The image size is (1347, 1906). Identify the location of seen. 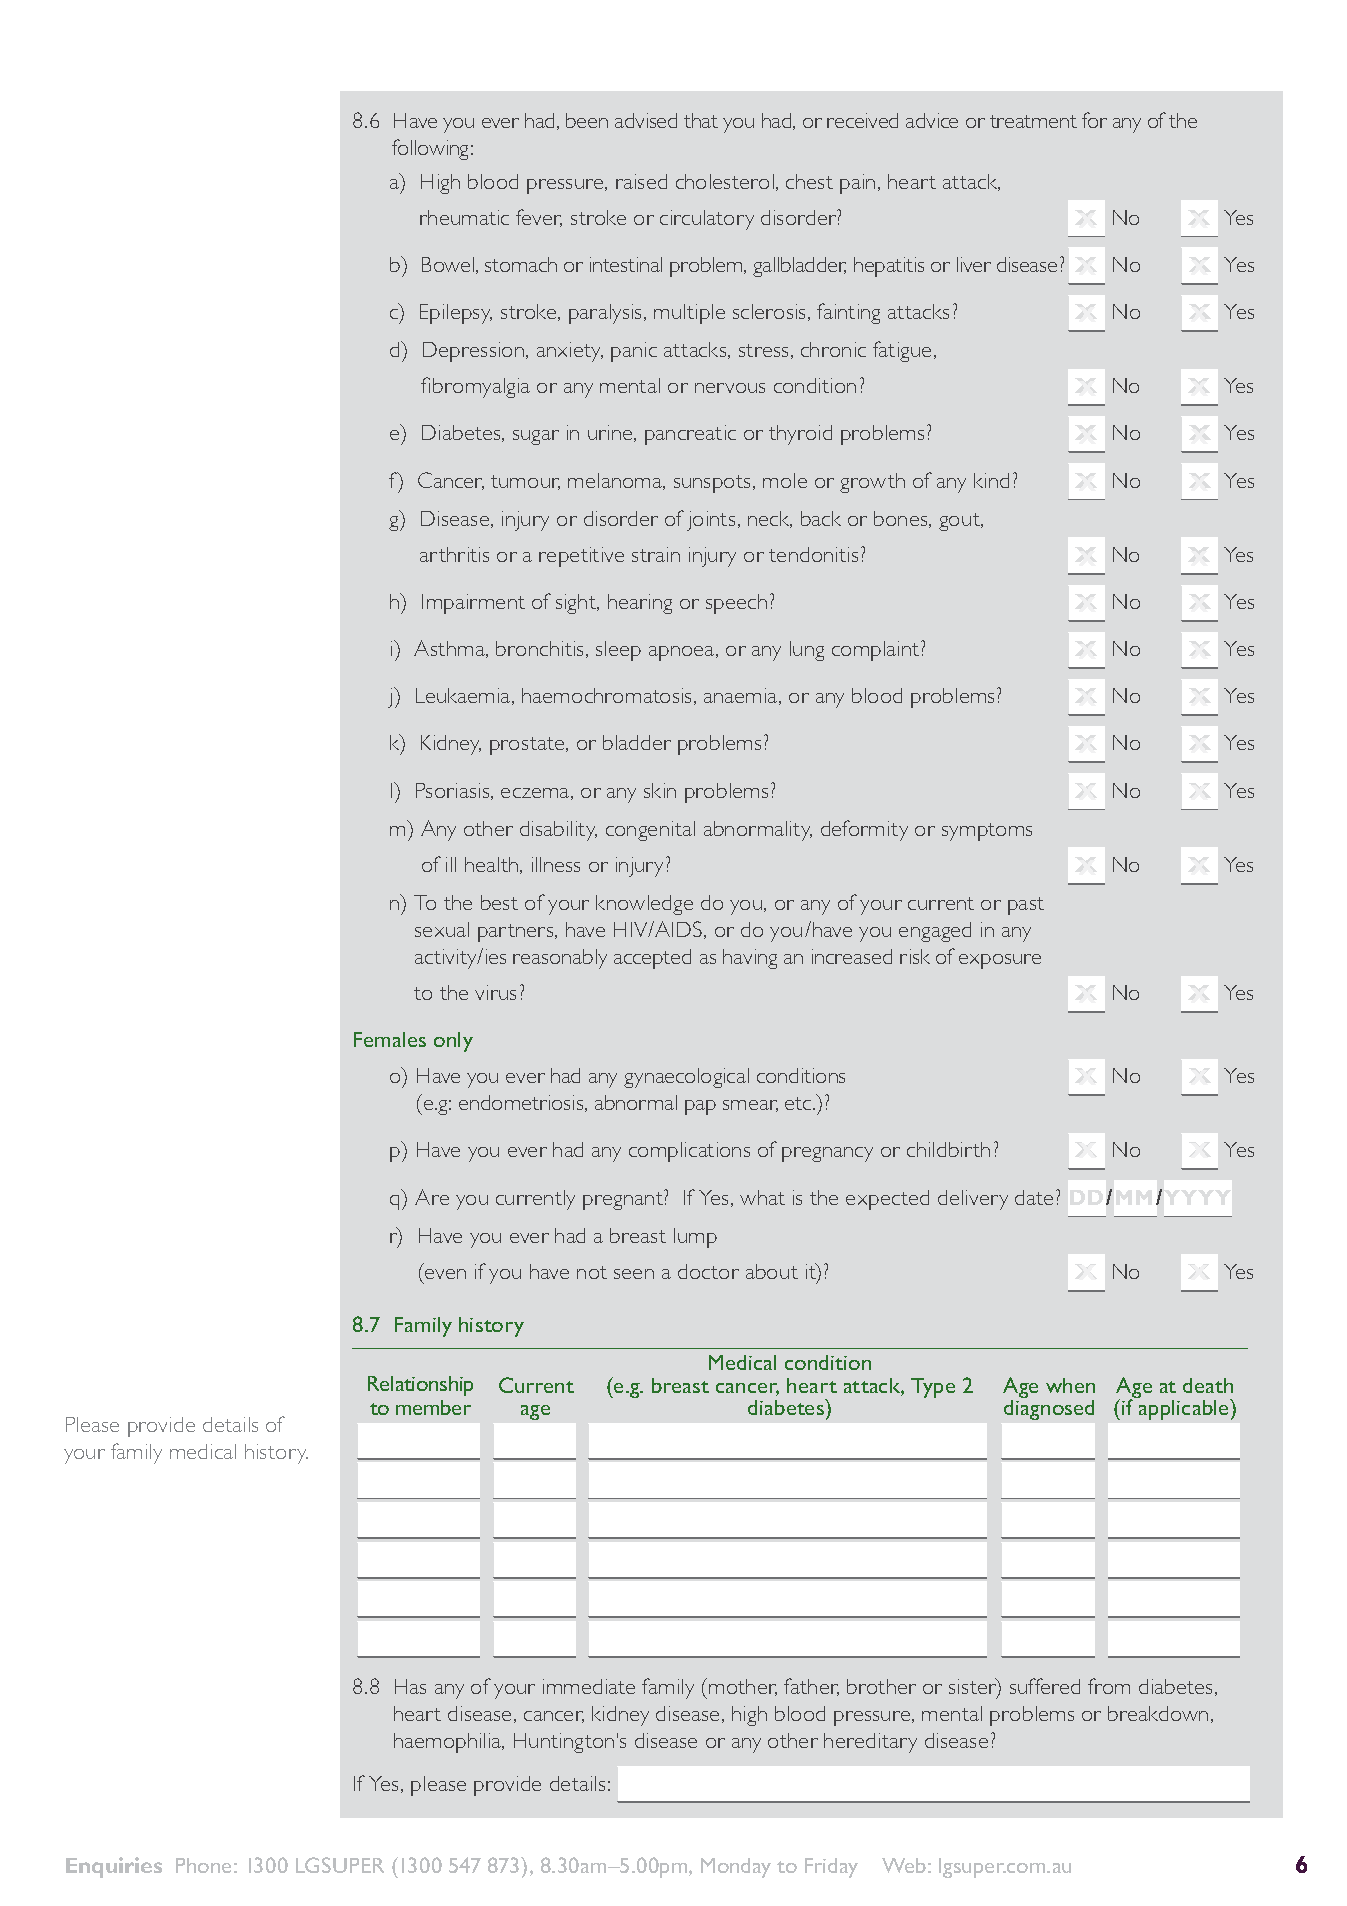
(634, 1274).
